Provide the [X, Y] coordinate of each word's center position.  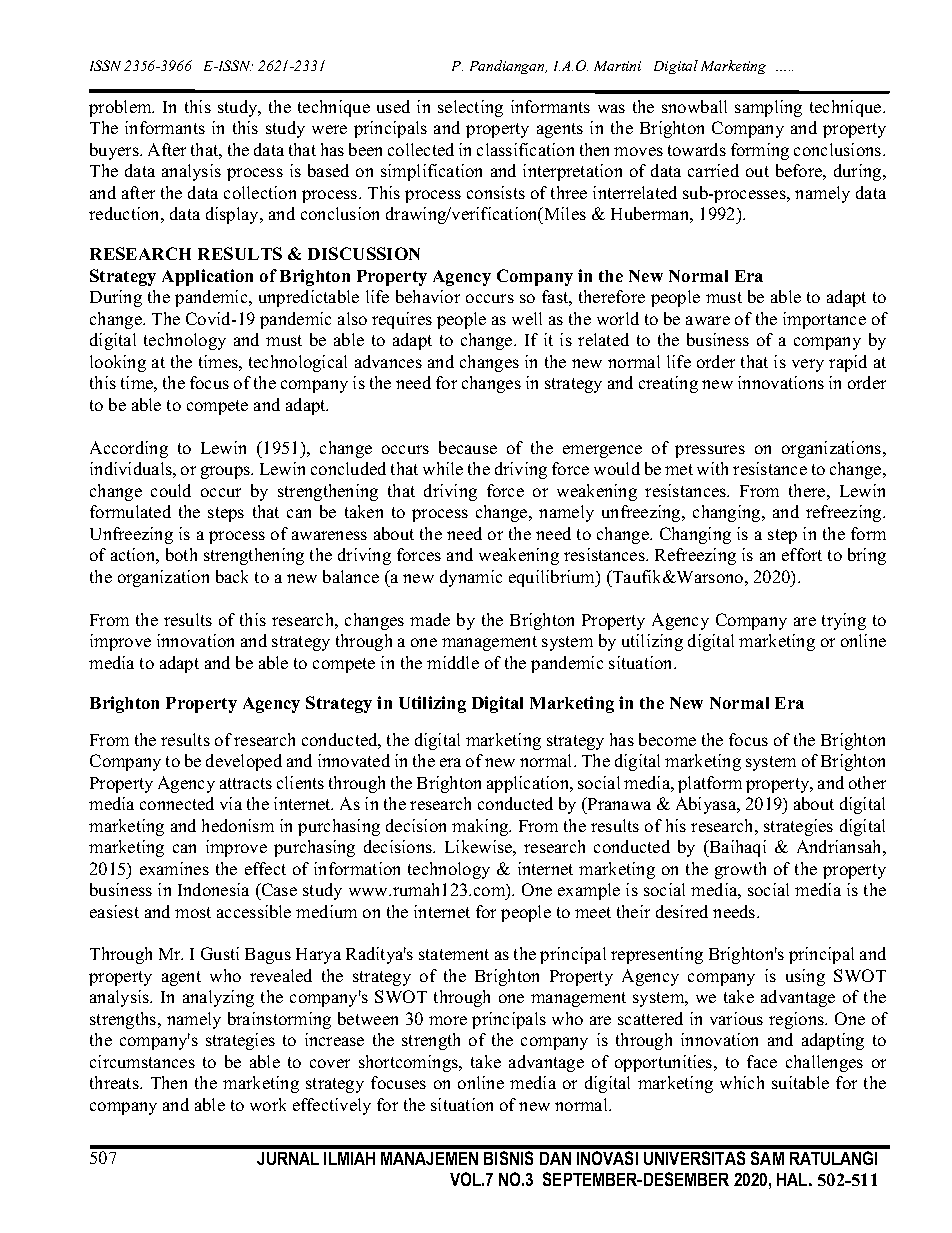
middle [453, 662]
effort [802, 554]
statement [454, 954]
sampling [768, 108]
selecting [470, 108]
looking [118, 363]
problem [121, 108]
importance [824, 320]
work [268, 1104]
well [527, 318]
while [443, 468]
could [171, 490]
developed [244, 762]
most [193, 912]
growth [740, 870]
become [667, 739]
